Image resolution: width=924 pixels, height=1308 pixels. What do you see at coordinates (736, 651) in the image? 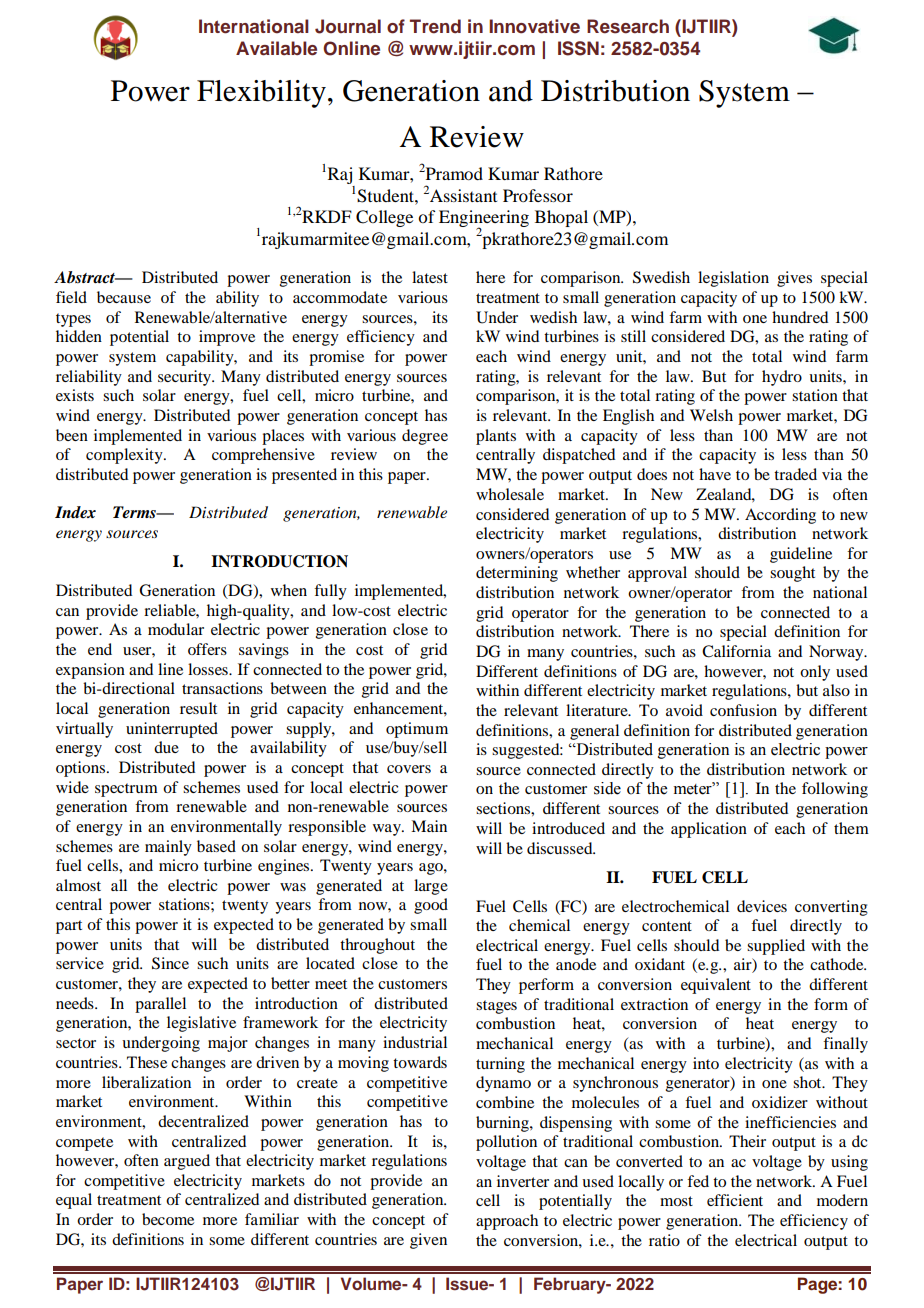
I see `California` at bounding box center [736, 651].
